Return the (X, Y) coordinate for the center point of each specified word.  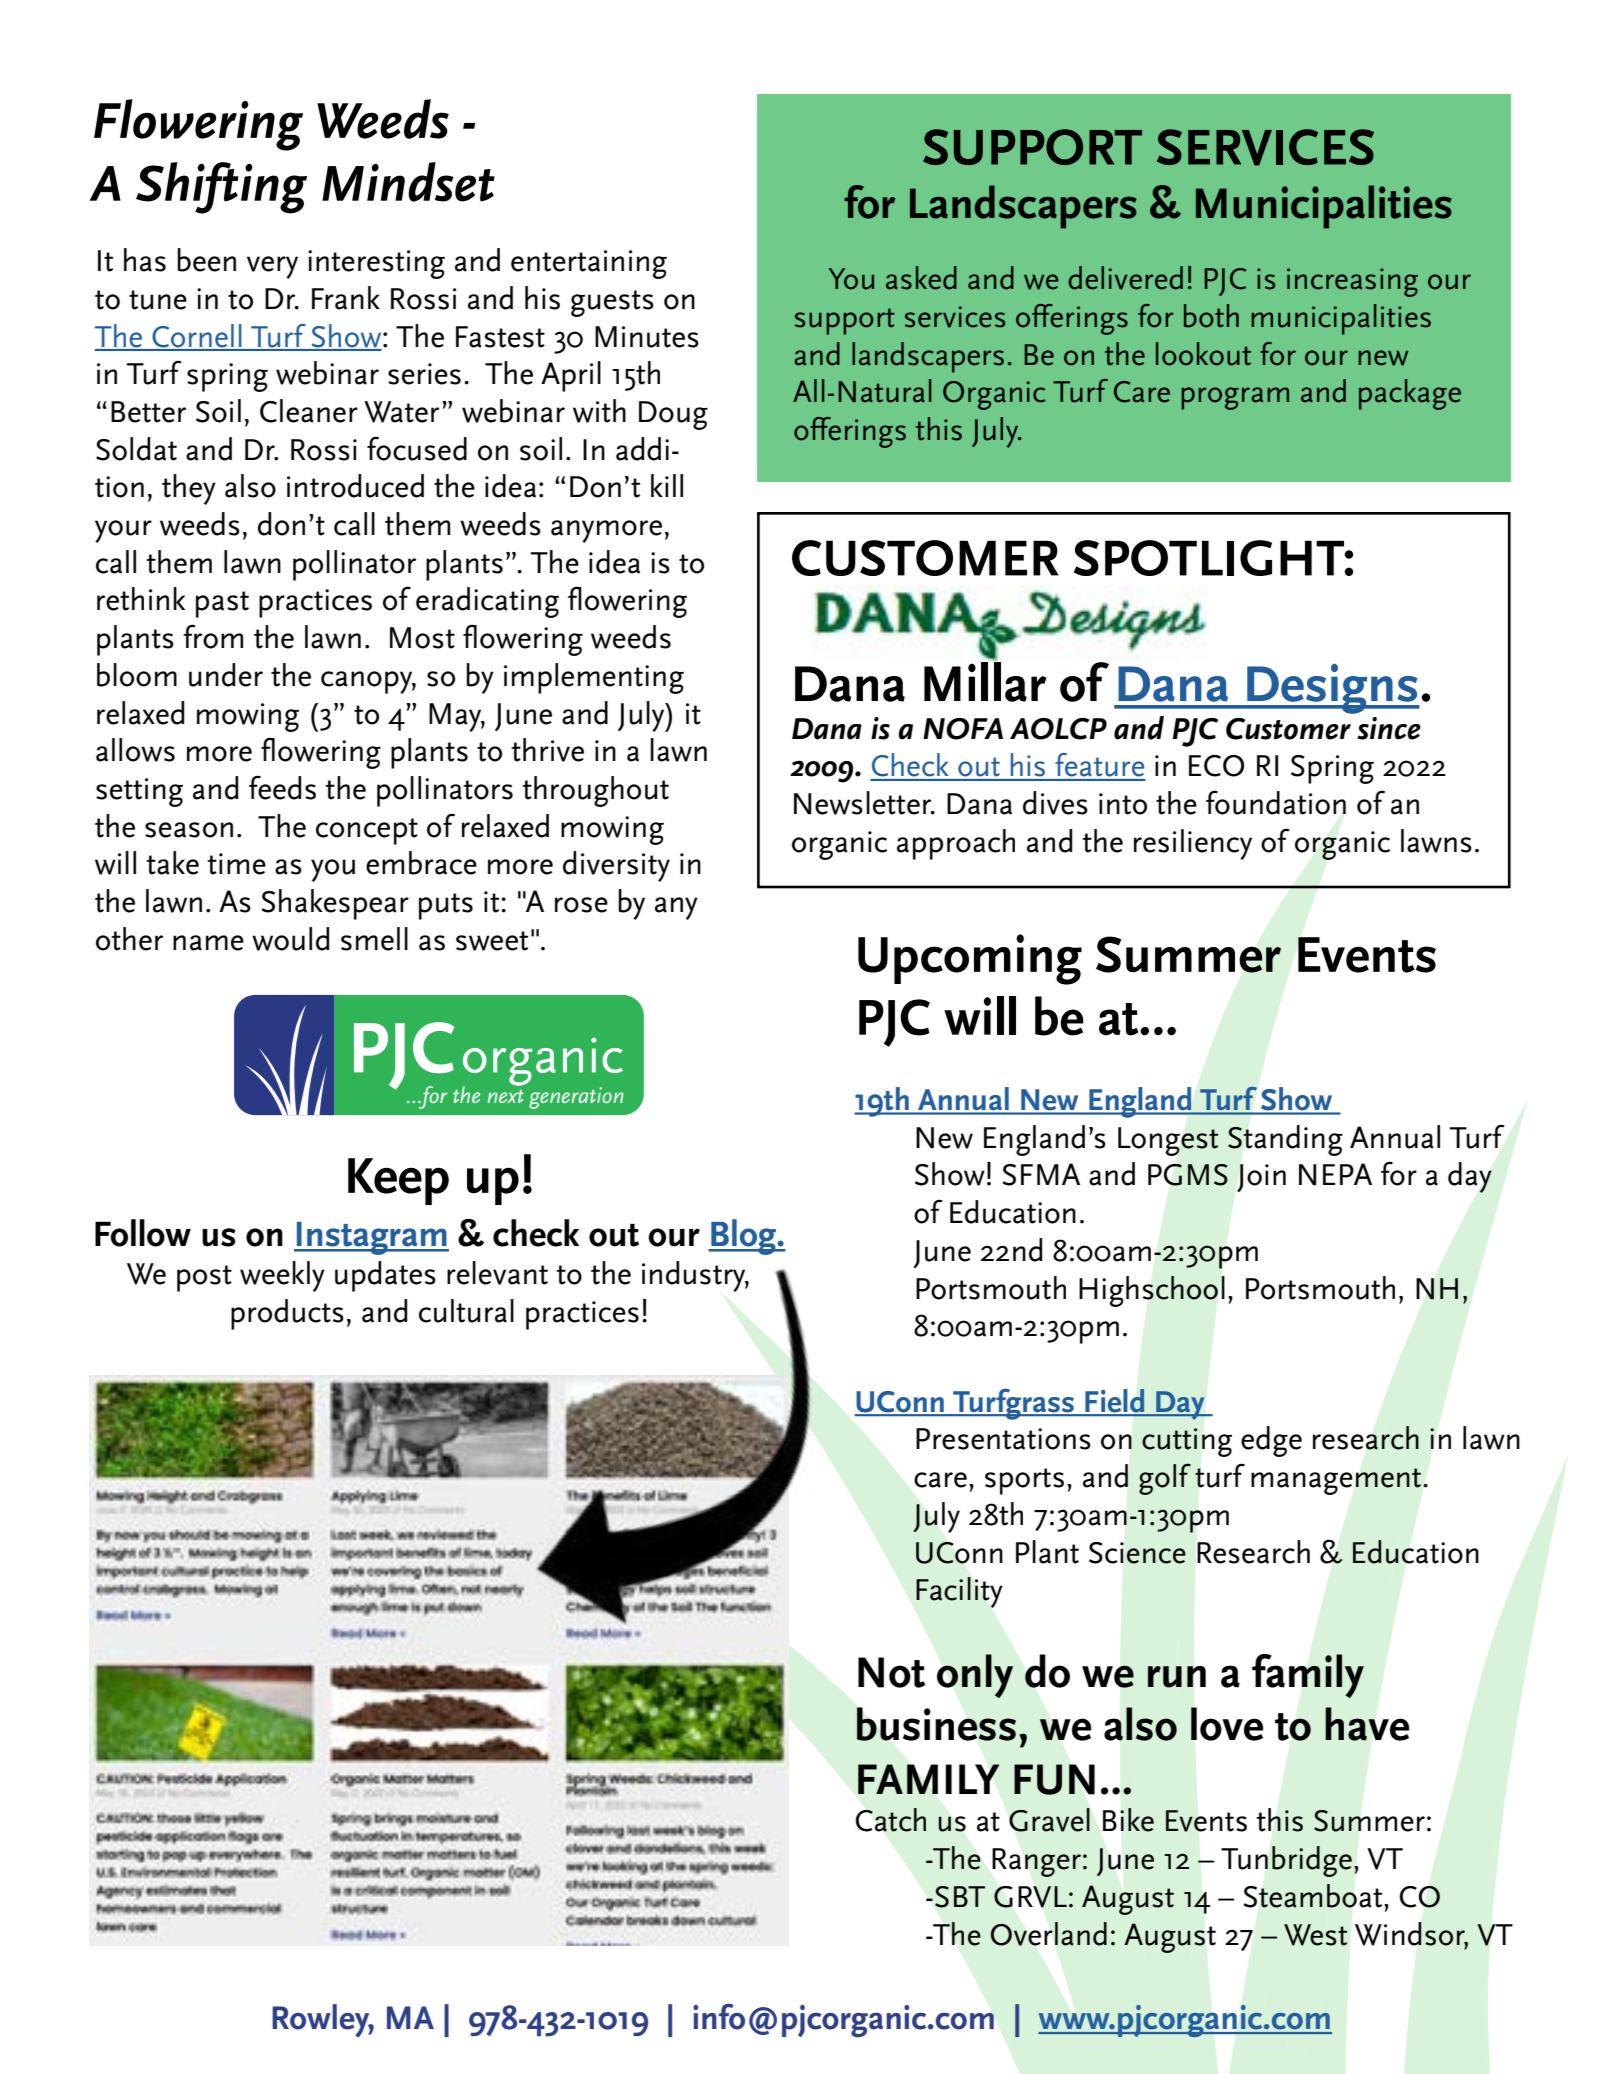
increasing (1352, 282)
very (272, 267)
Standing (1285, 1140)
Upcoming (970, 959)
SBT (960, 1897)
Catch (891, 1820)
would (290, 939)
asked (921, 278)
